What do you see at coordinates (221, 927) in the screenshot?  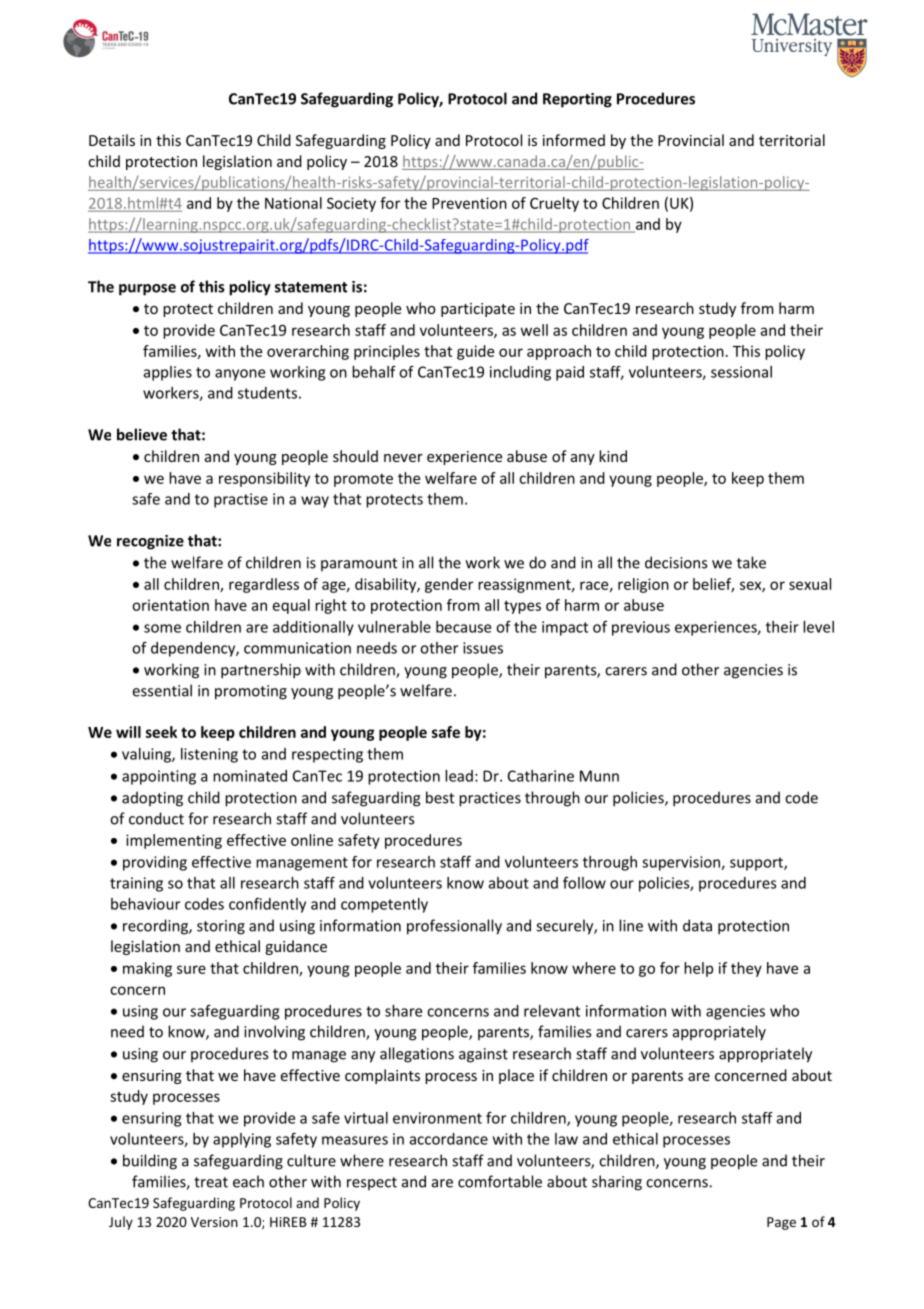 I see `storing` at bounding box center [221, 927].
